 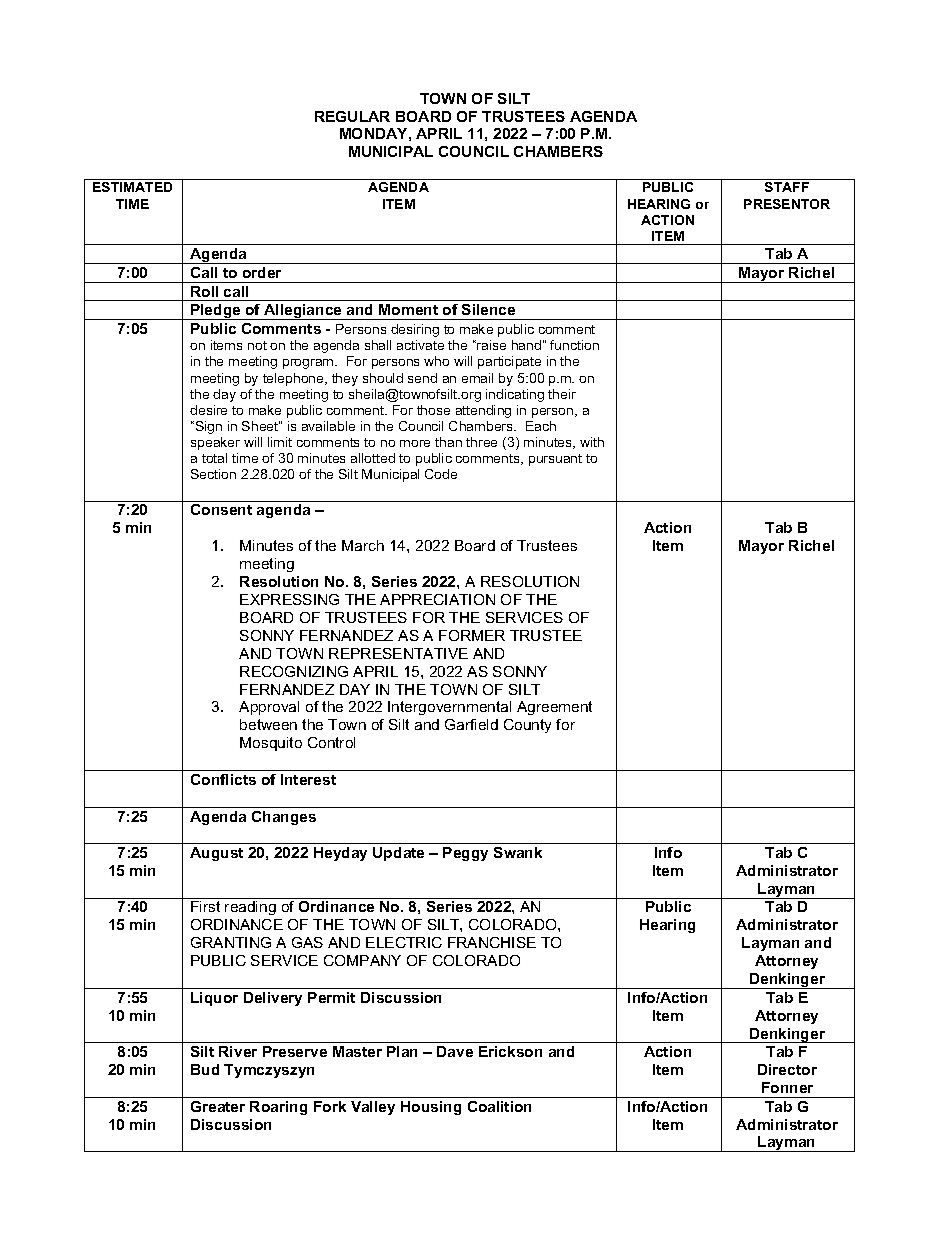 I want to click on Bud, so click(x=205, y=1069).
